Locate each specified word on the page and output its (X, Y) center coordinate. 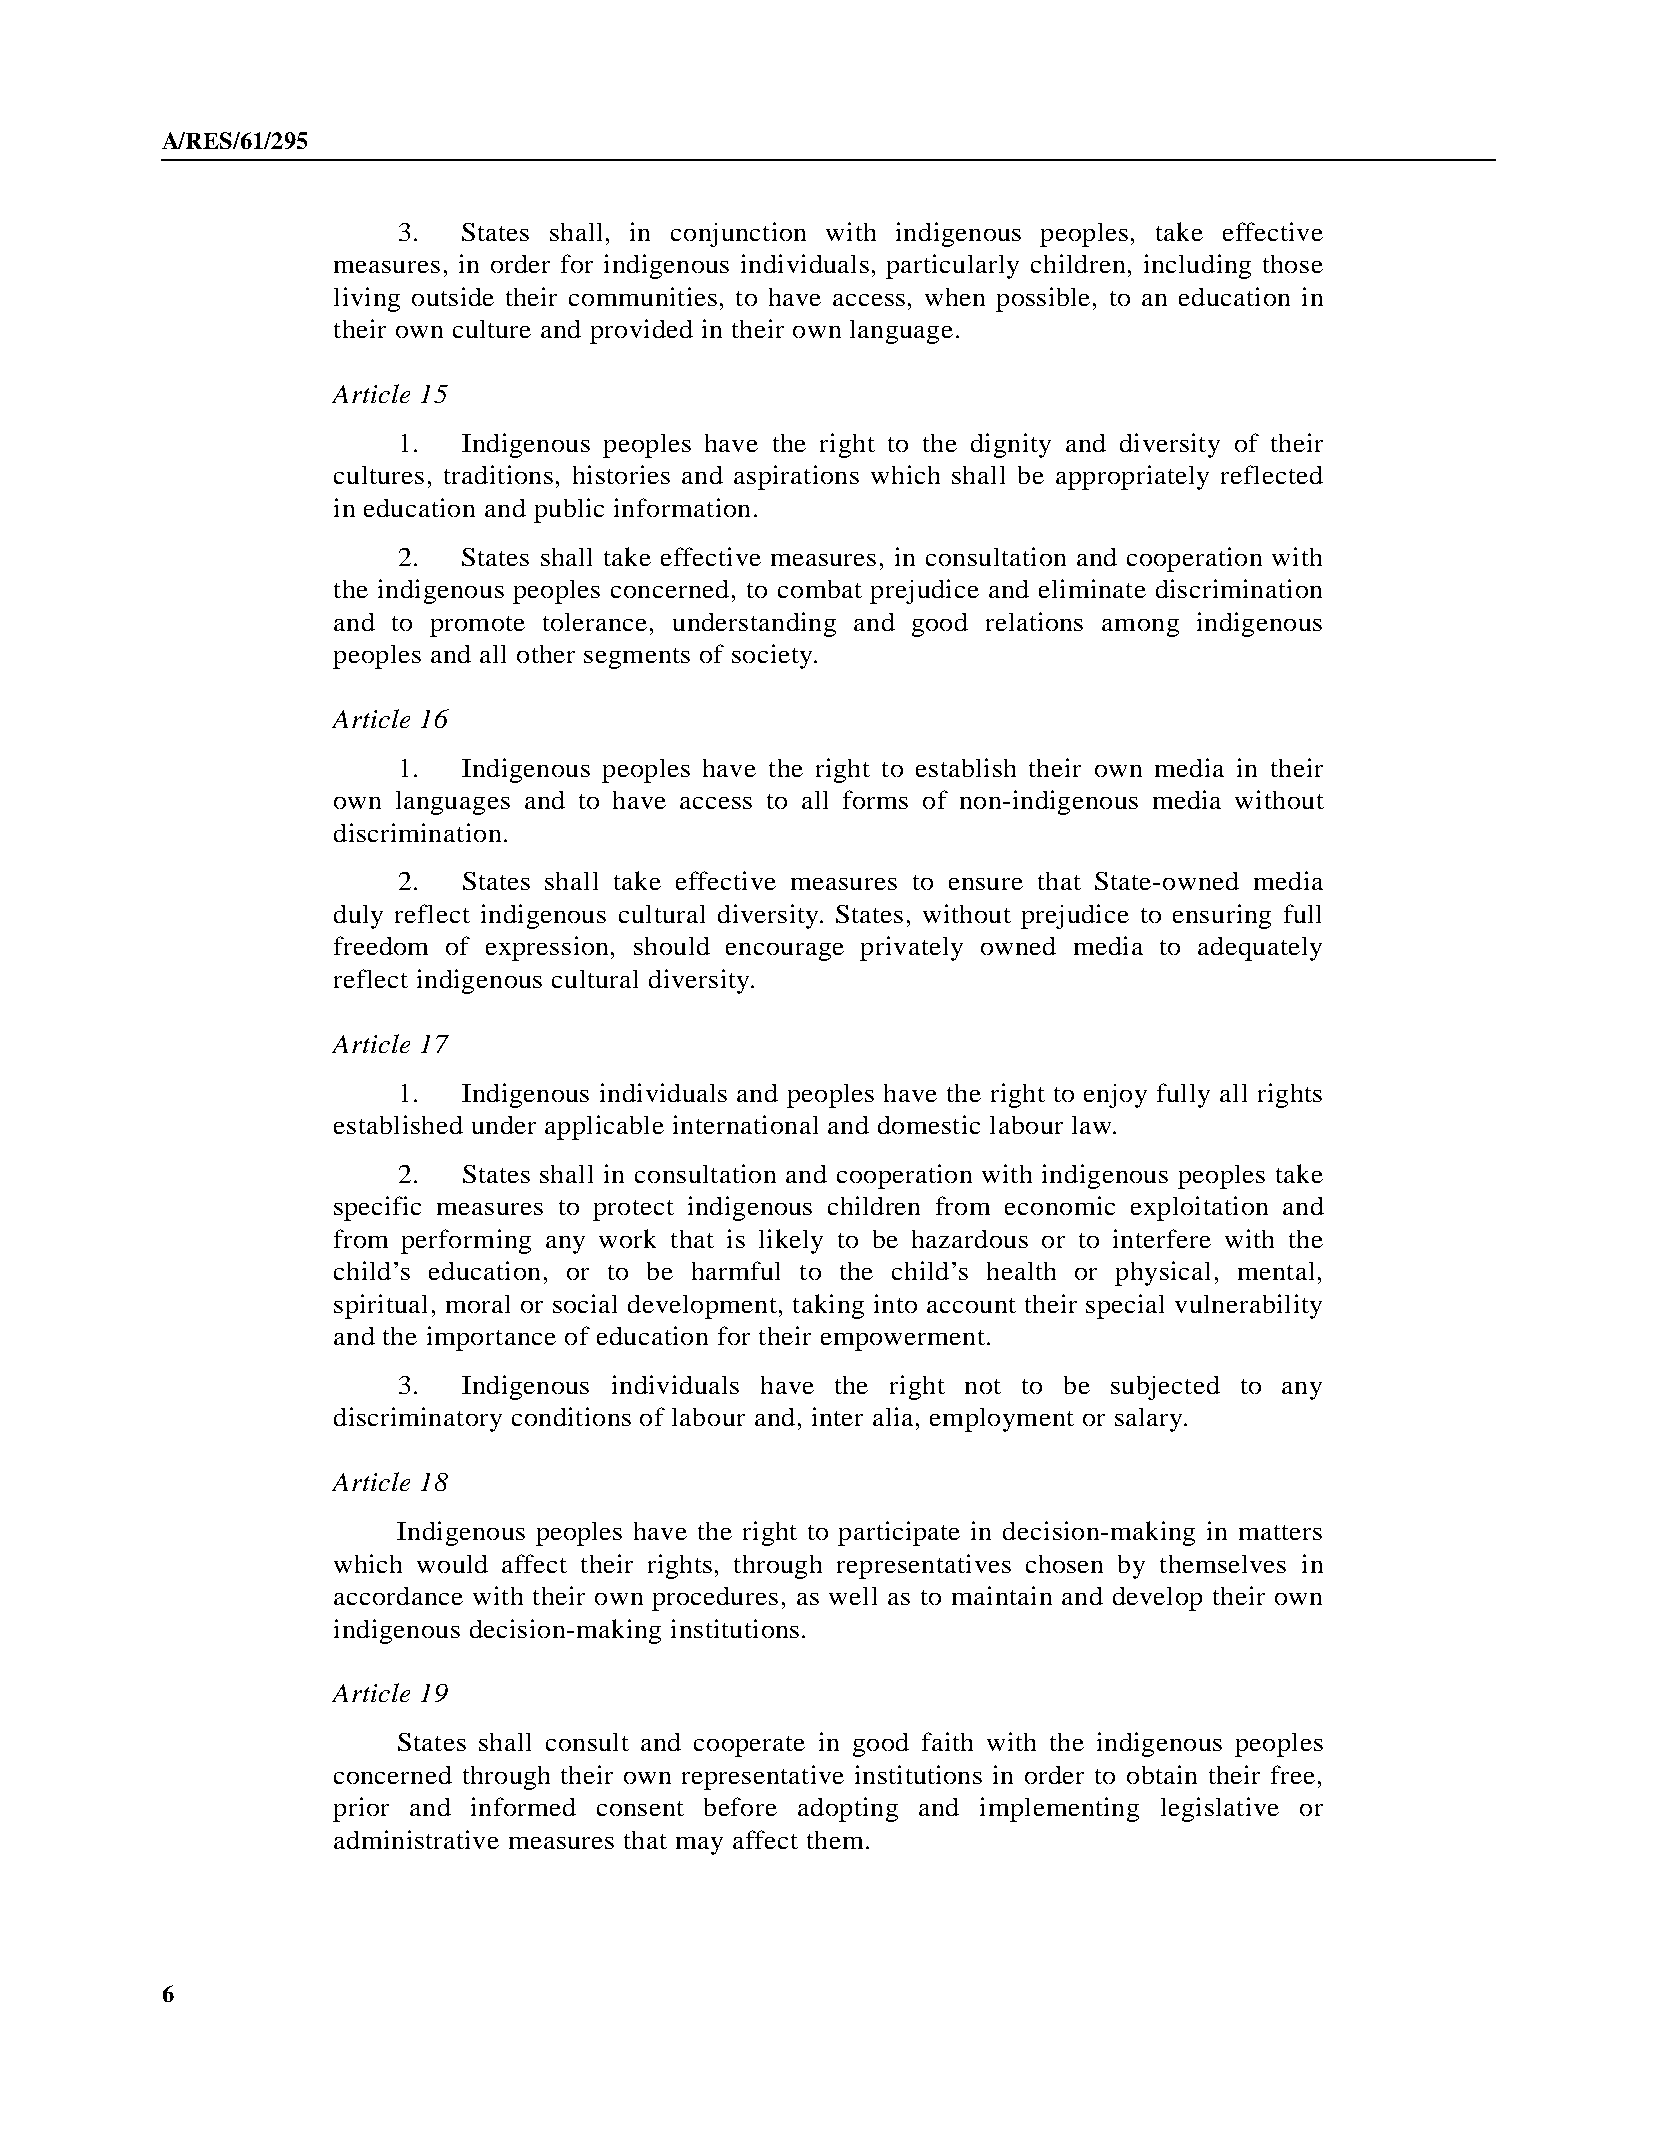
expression (547, 948)
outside (453, 296)
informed (523, 1806)
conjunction (738, 234)
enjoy (1115, 1096)
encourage (785, 952)
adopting (848, 1809)
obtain (1162, 1774)
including (1197, 266)
